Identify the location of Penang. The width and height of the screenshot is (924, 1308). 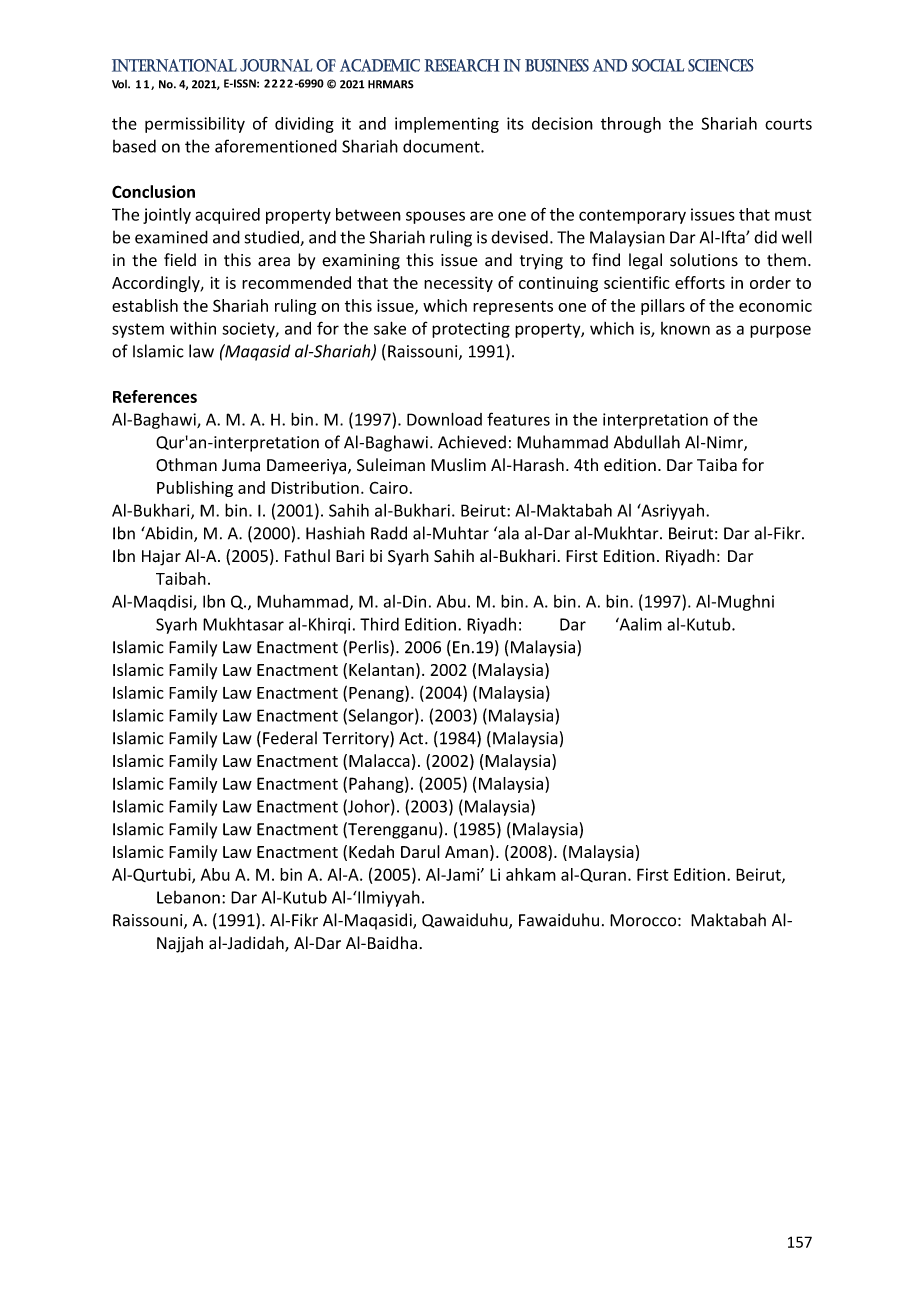
(377, 694).
